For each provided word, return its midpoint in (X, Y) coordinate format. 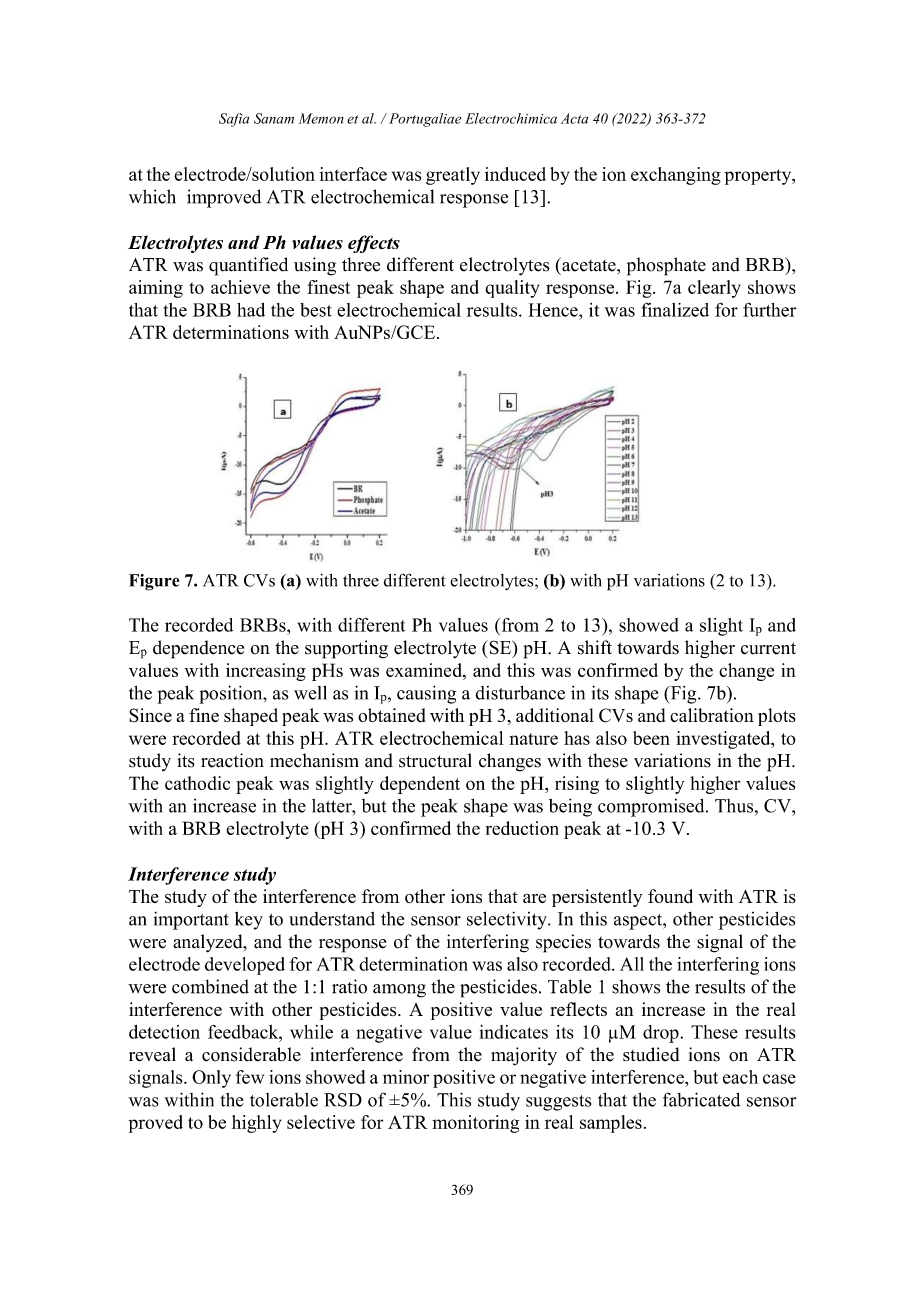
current (768, 648)
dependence (198, 649)
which (152, 196)
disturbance (520, 693)
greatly (453, 176)
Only (211, 1079)
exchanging (676, 176)
